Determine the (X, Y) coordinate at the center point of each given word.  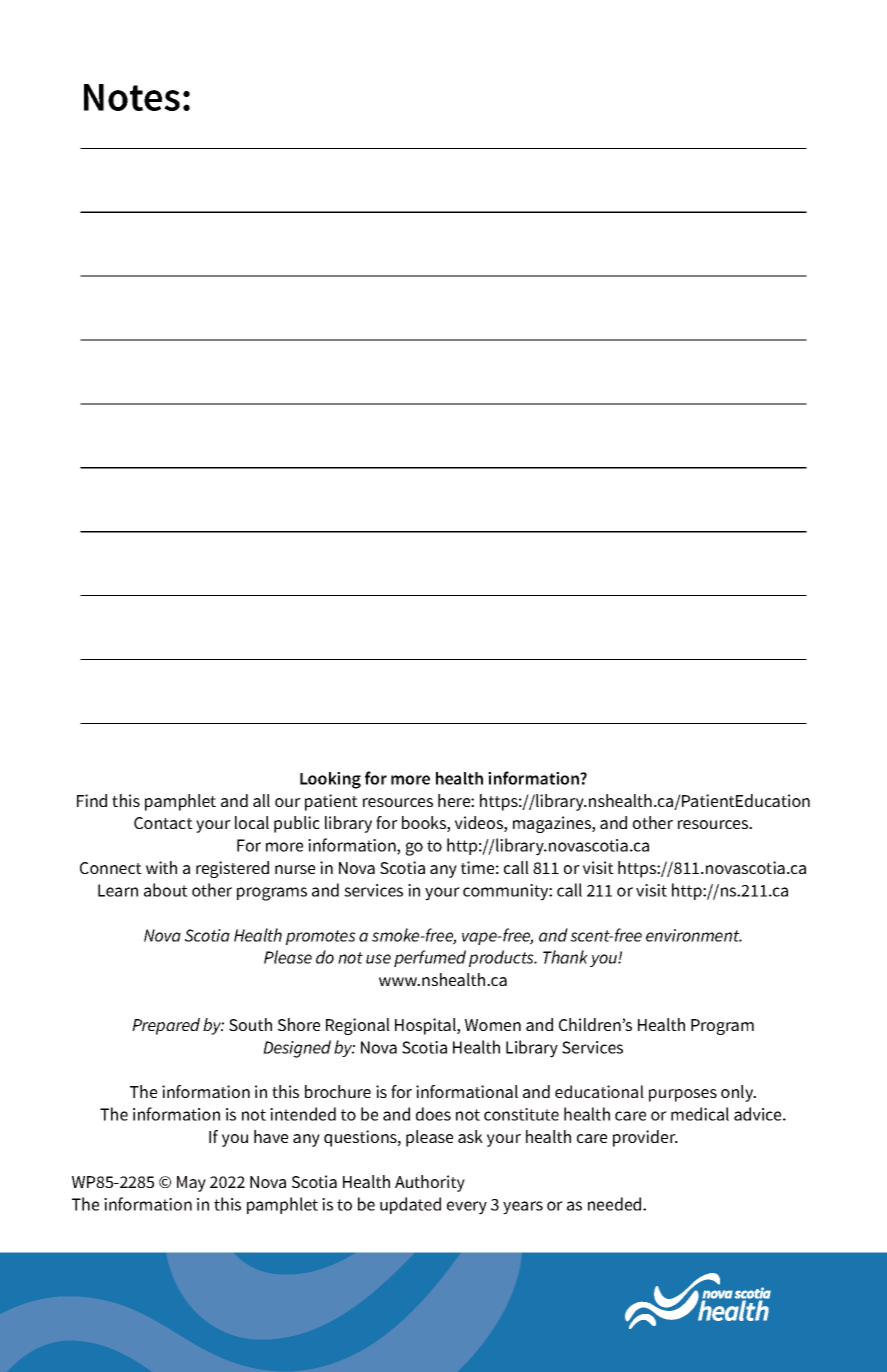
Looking (330, 780)
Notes (132, 97)
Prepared (166, 1026)
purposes (683, 1095)
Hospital (426, 1026)
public (297, 824)
